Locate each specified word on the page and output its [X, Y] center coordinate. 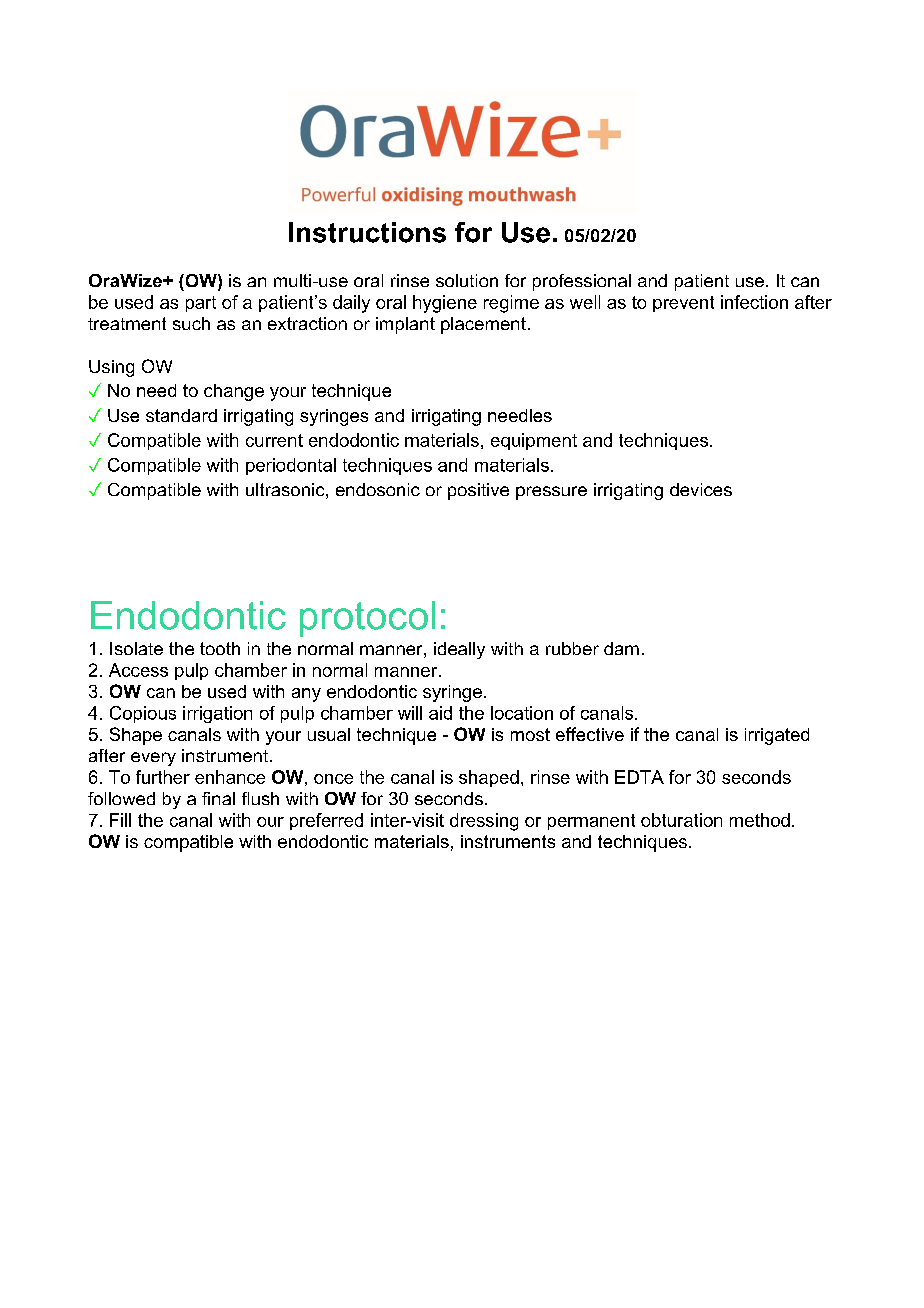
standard [181, 415]
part [201, 304]
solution [467, 280]
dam [621, 648]
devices [701, 489]
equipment [534, 441]
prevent [683, 304]
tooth [220, 648]
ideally [459, 650]
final [218, 798]
